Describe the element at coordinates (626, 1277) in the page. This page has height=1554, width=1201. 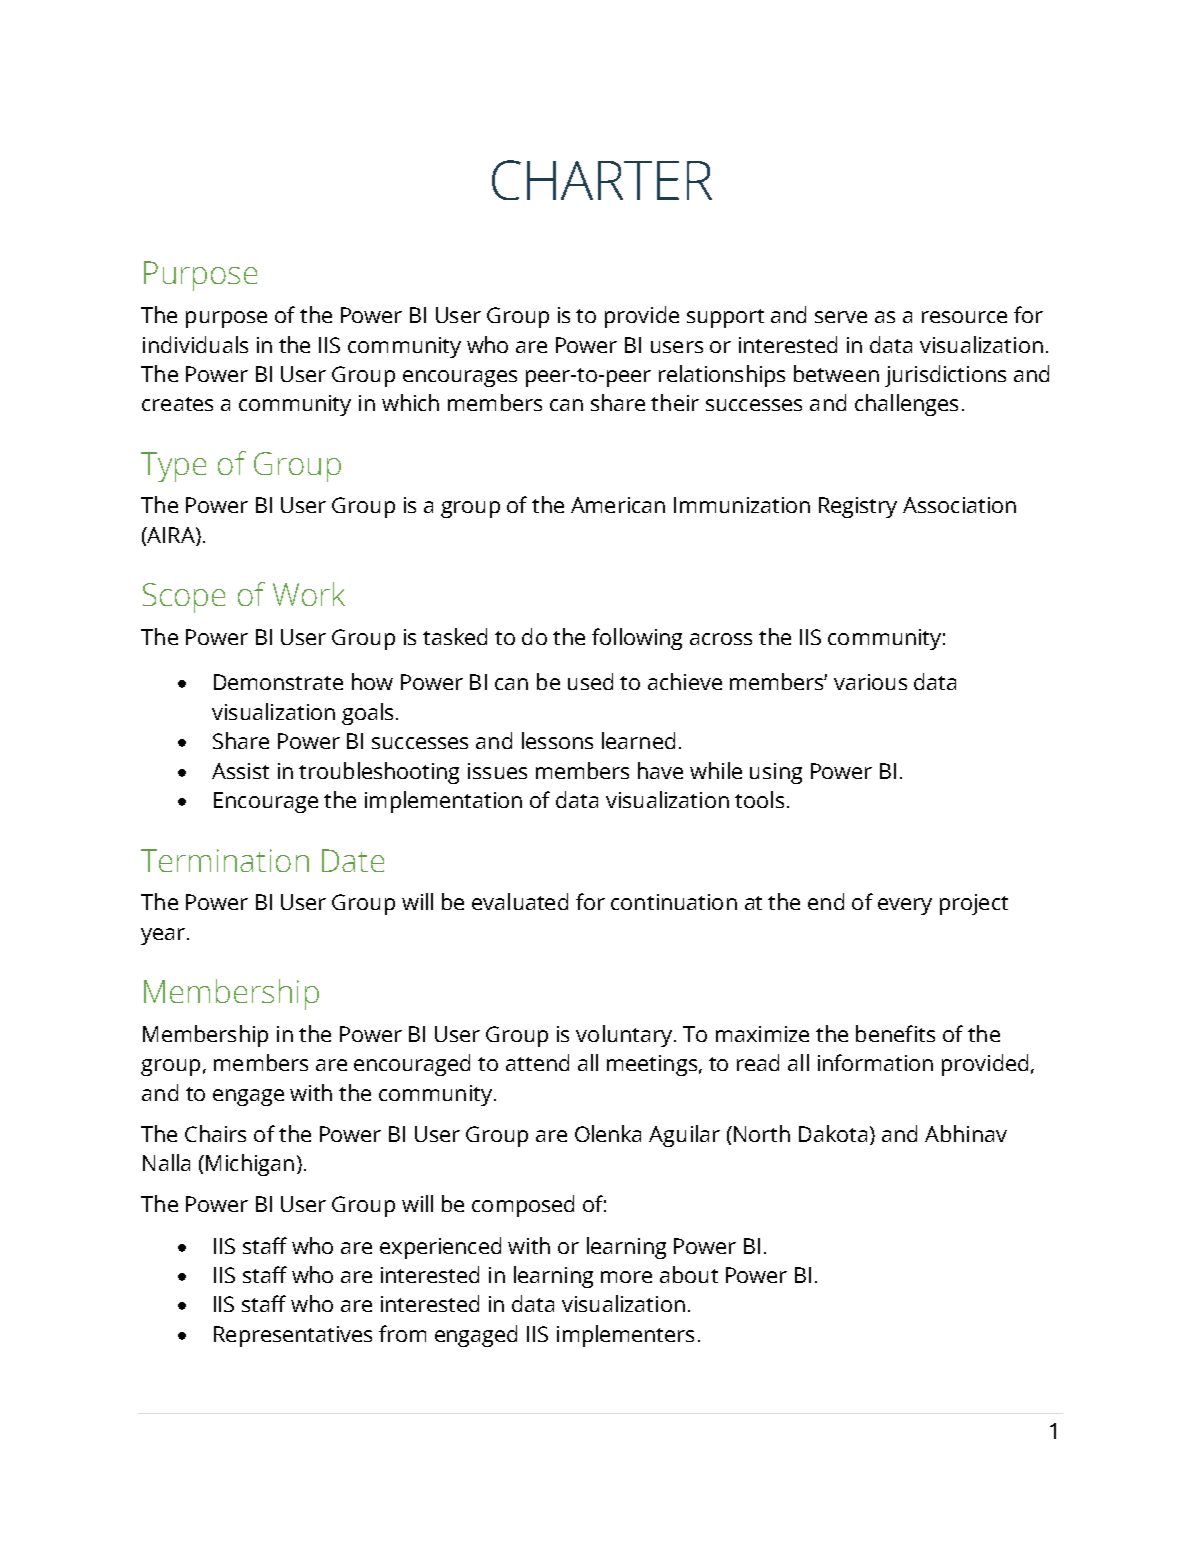
I see `more` at that location.
